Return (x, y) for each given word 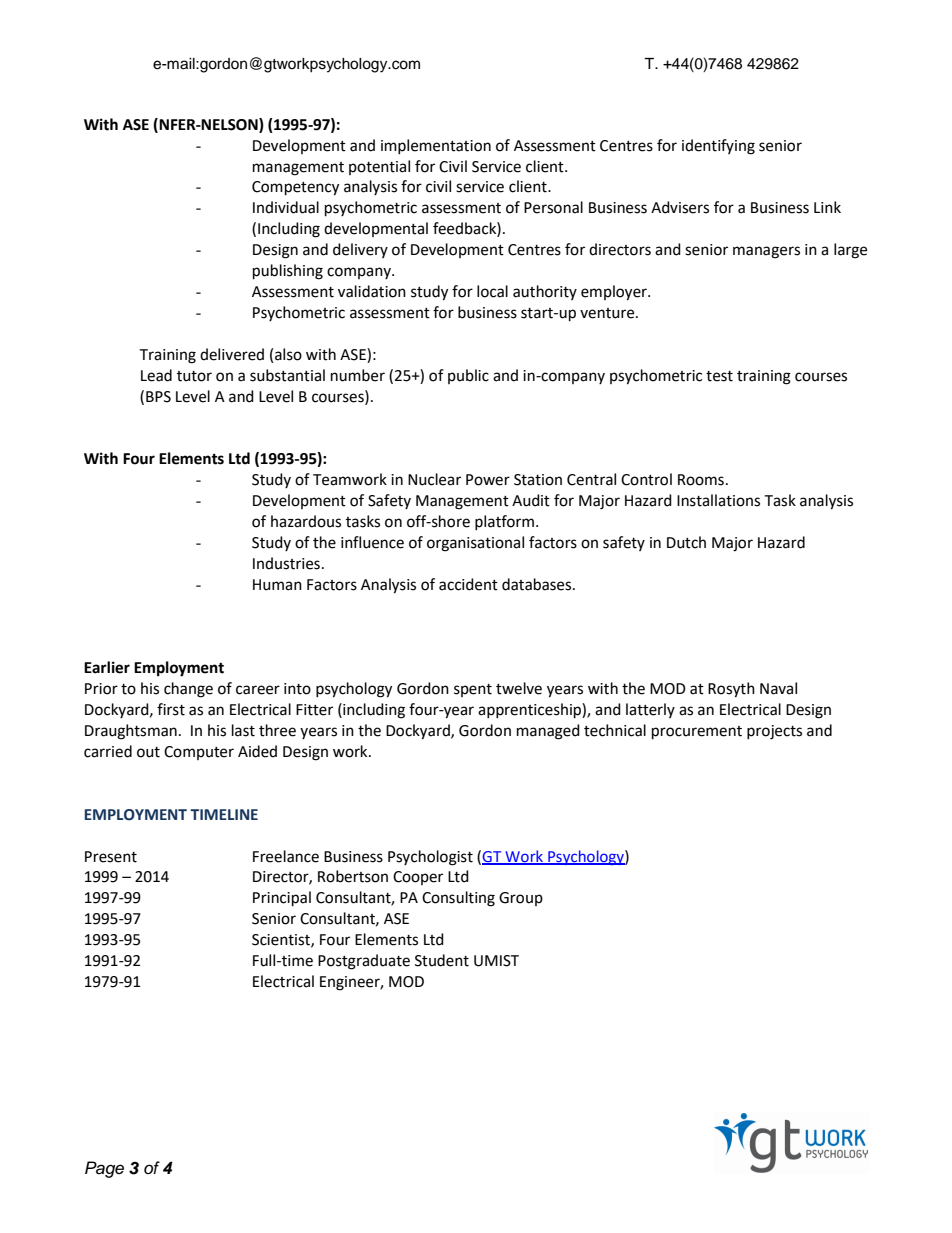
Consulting (458, 899)
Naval (778, 688)
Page (104, 1169)
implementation (436, 146)
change (188, 690)
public (468, 376)
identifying (718, 147)
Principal (282, 899)
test (719, 376)
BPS (158, 397)
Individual (286, 207)
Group (521, 899)
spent (473, 690)
